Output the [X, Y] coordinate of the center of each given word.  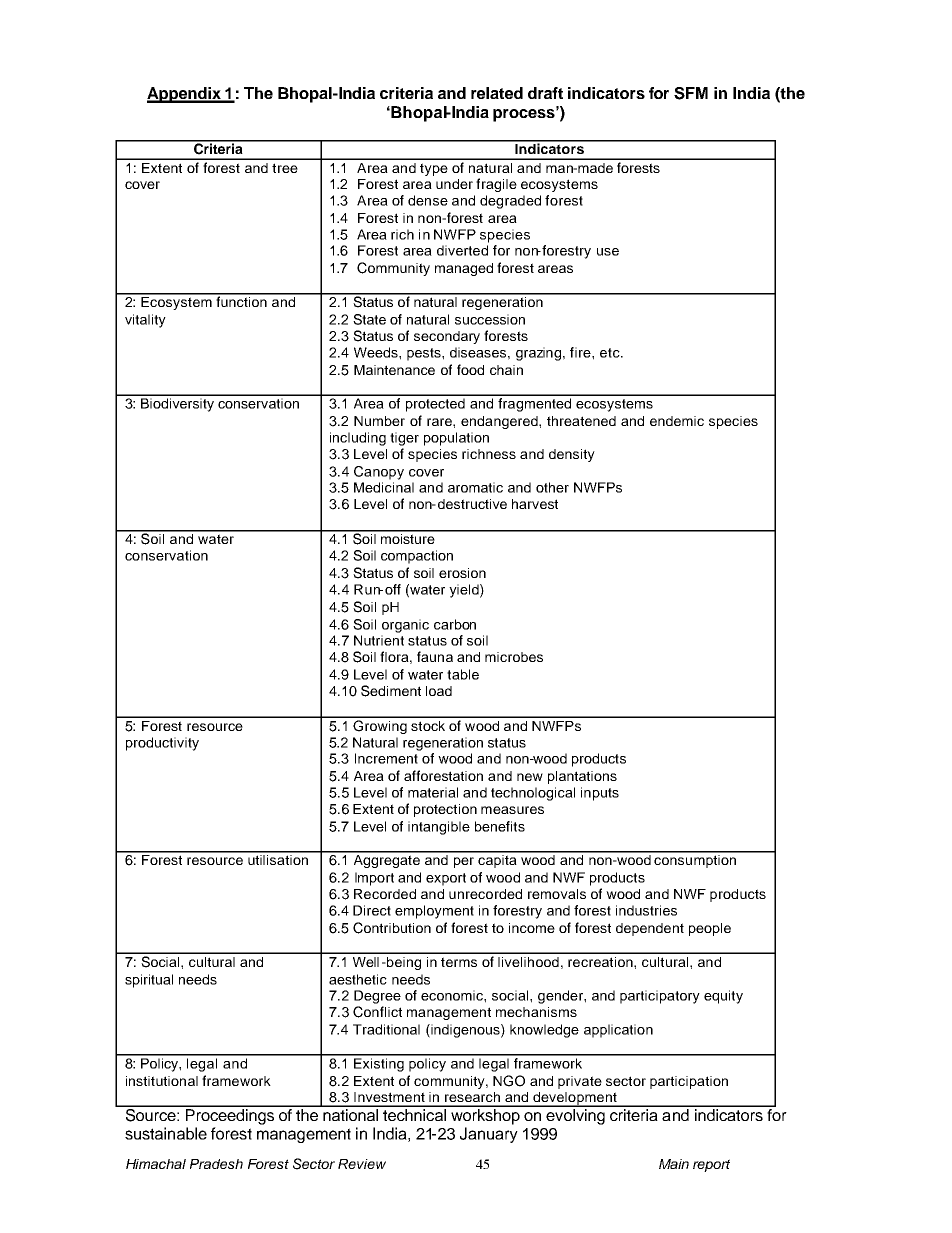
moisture [407, 537]
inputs [600, 794]
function [241, 300]
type [434, 169]
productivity [162, 744]
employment [434, 912]
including [358, 439]
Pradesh [216, 1164]
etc [611, 353]
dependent [650, 929]
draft [545, 93]
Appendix [185, 95]
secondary [447, 337]
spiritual [149, 981]
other [552, 487]
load [439, 691]
